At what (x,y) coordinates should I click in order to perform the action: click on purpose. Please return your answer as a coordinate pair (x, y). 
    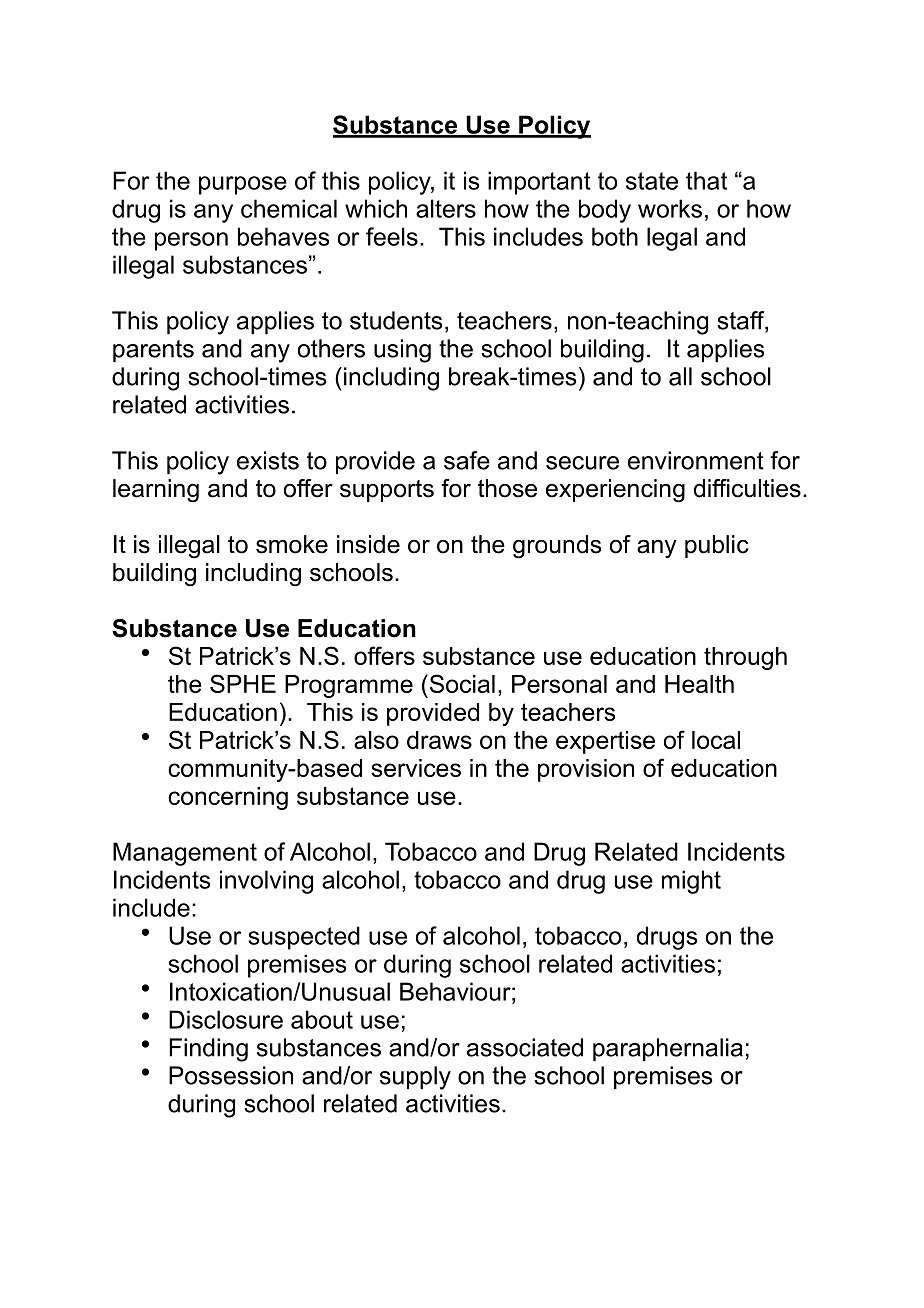
    Looking at the image, I should click on (243, 185).
